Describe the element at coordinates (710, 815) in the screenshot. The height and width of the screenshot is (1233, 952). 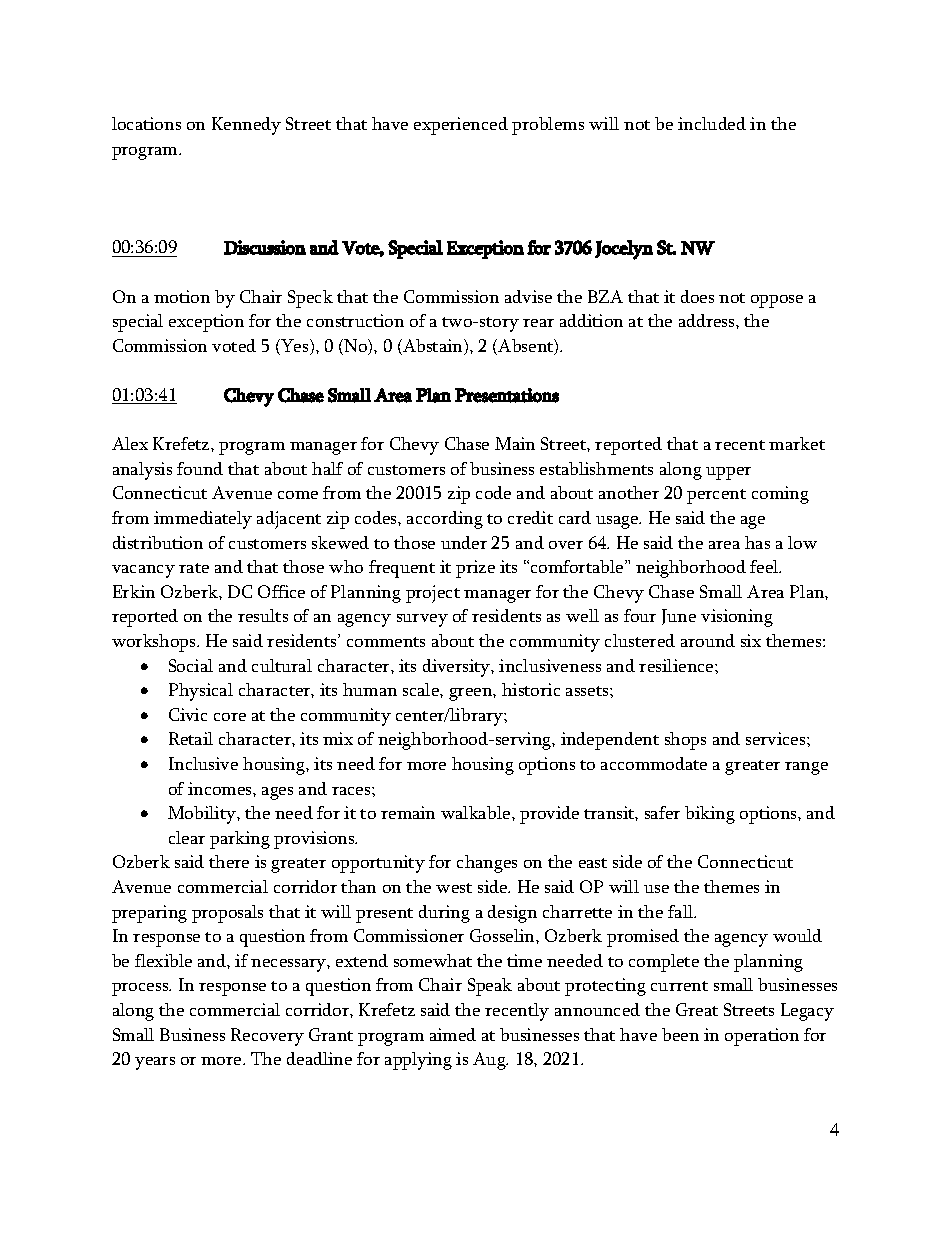
I see `biking` at that location.
